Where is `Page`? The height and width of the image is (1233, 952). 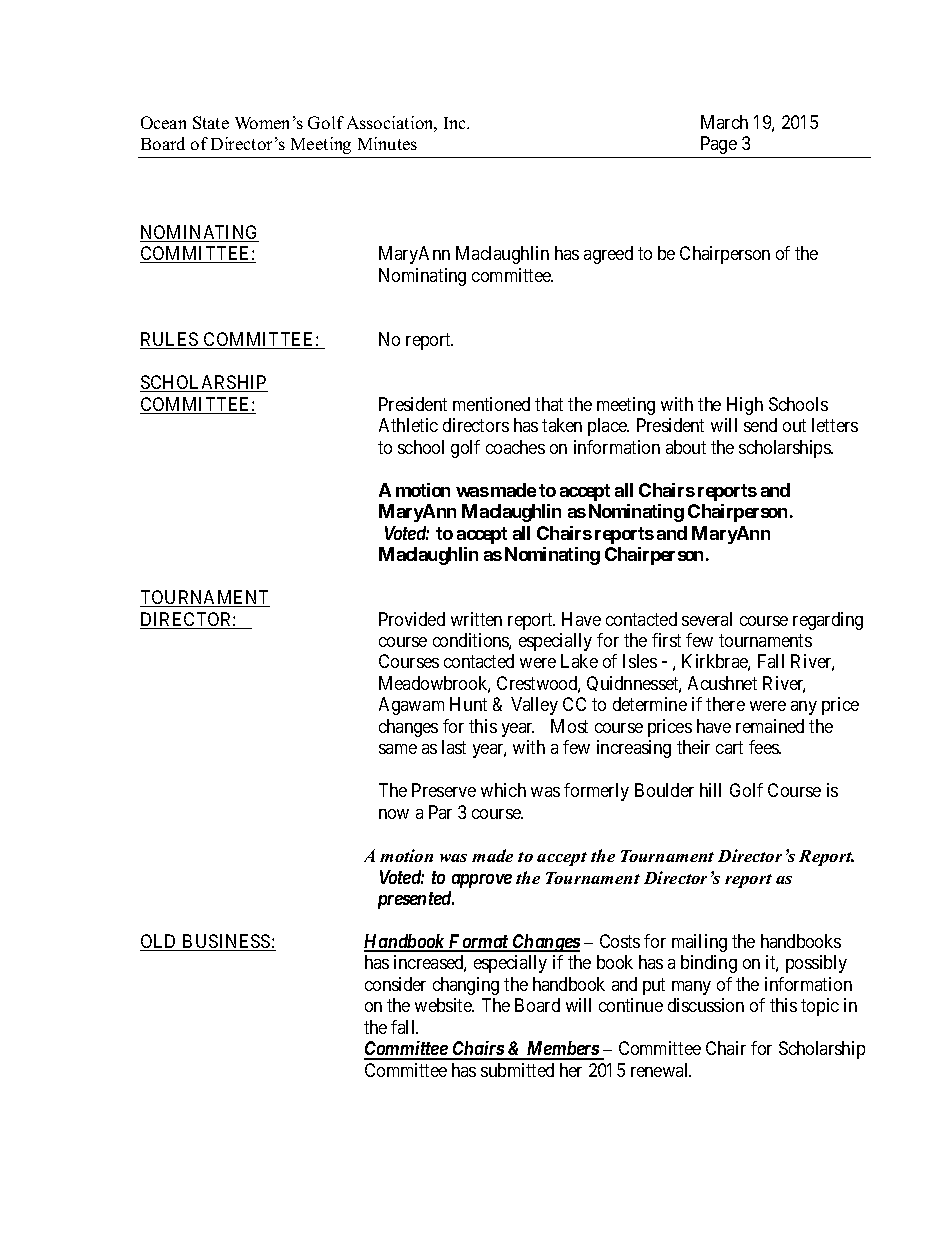 Page is located at coordinates (718, 147).
